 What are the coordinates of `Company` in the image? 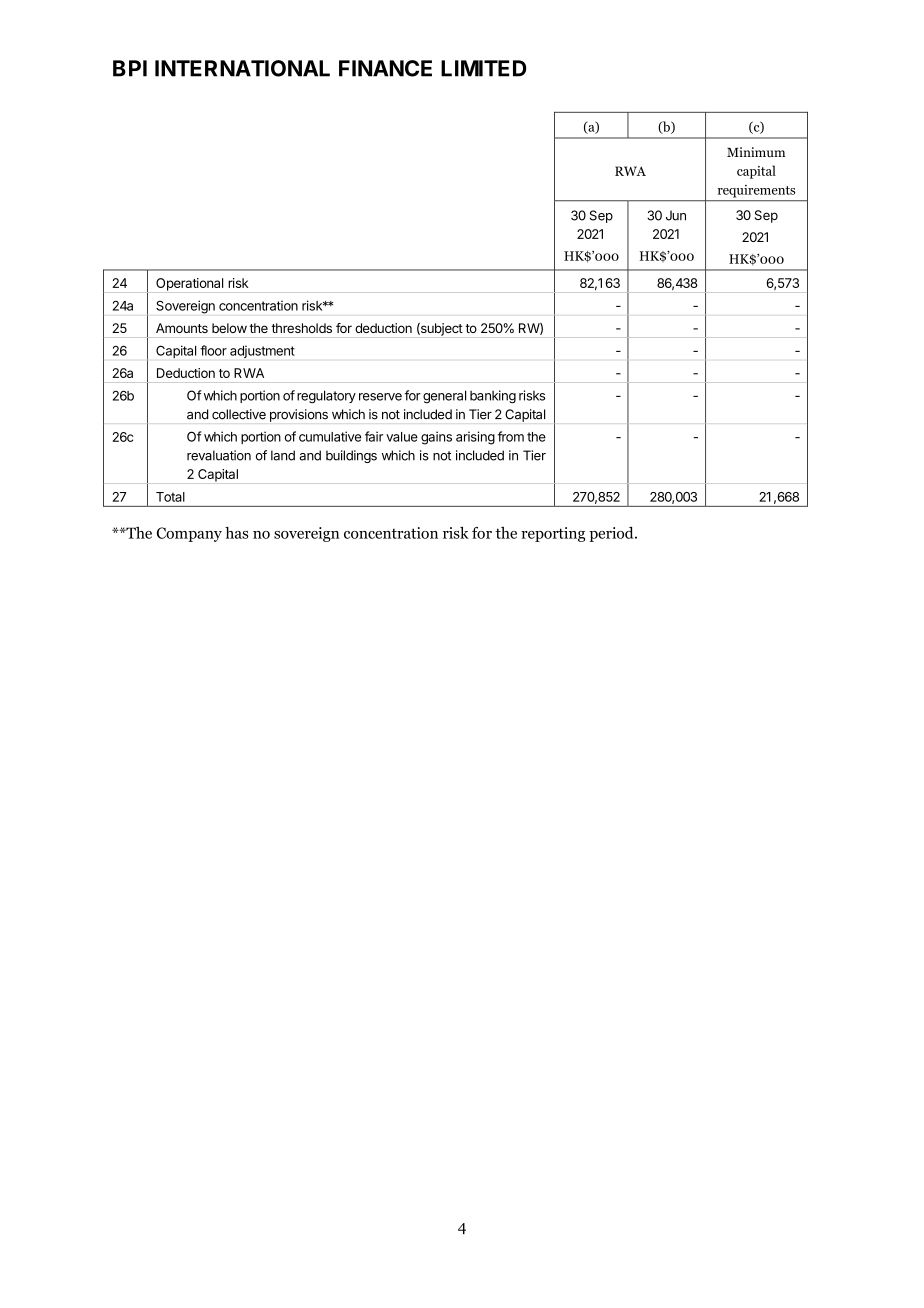 It's located at (189, 534).
